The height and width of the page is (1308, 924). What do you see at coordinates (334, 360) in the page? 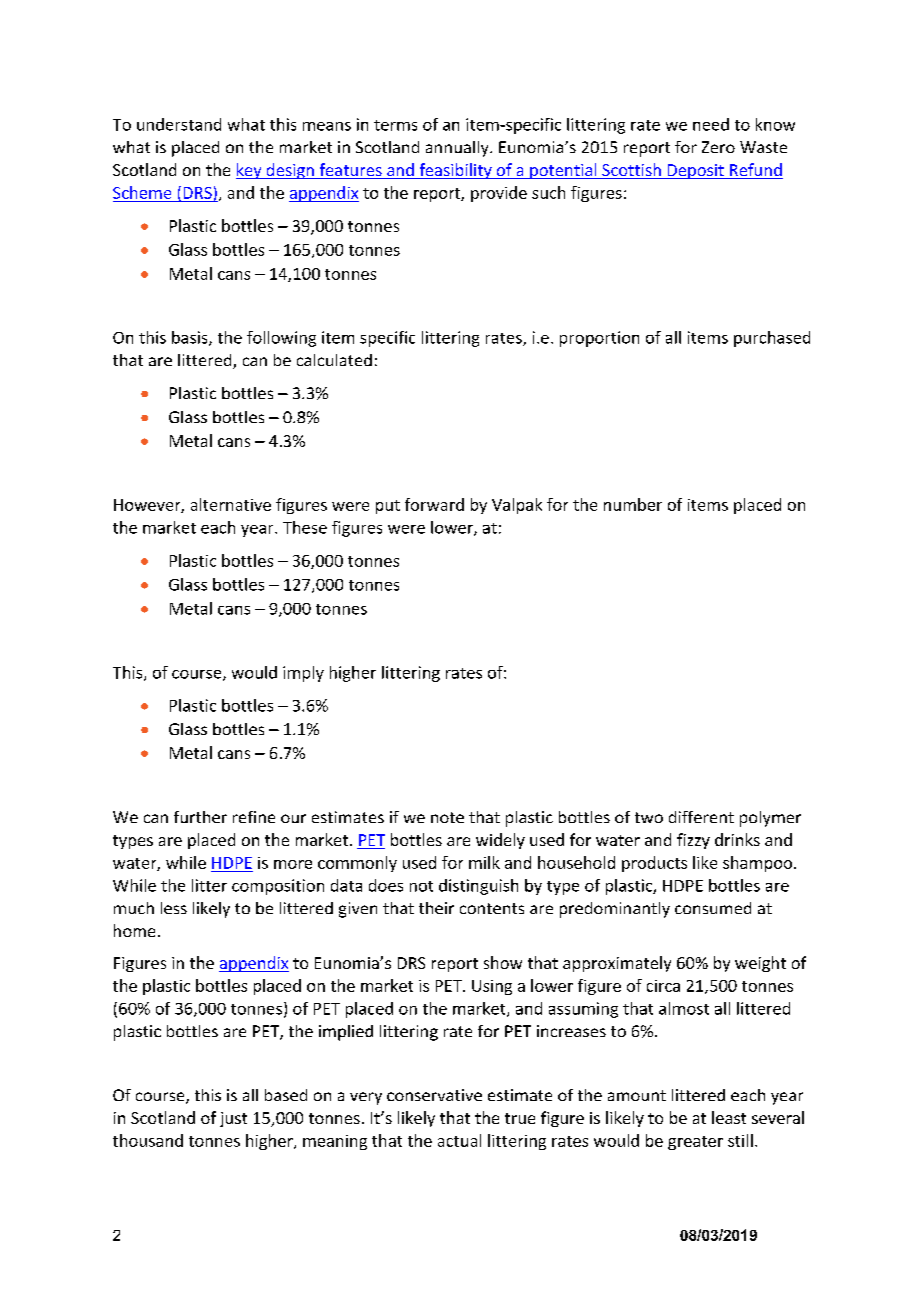
I see `calculated` at bounding box center [334, 360].
